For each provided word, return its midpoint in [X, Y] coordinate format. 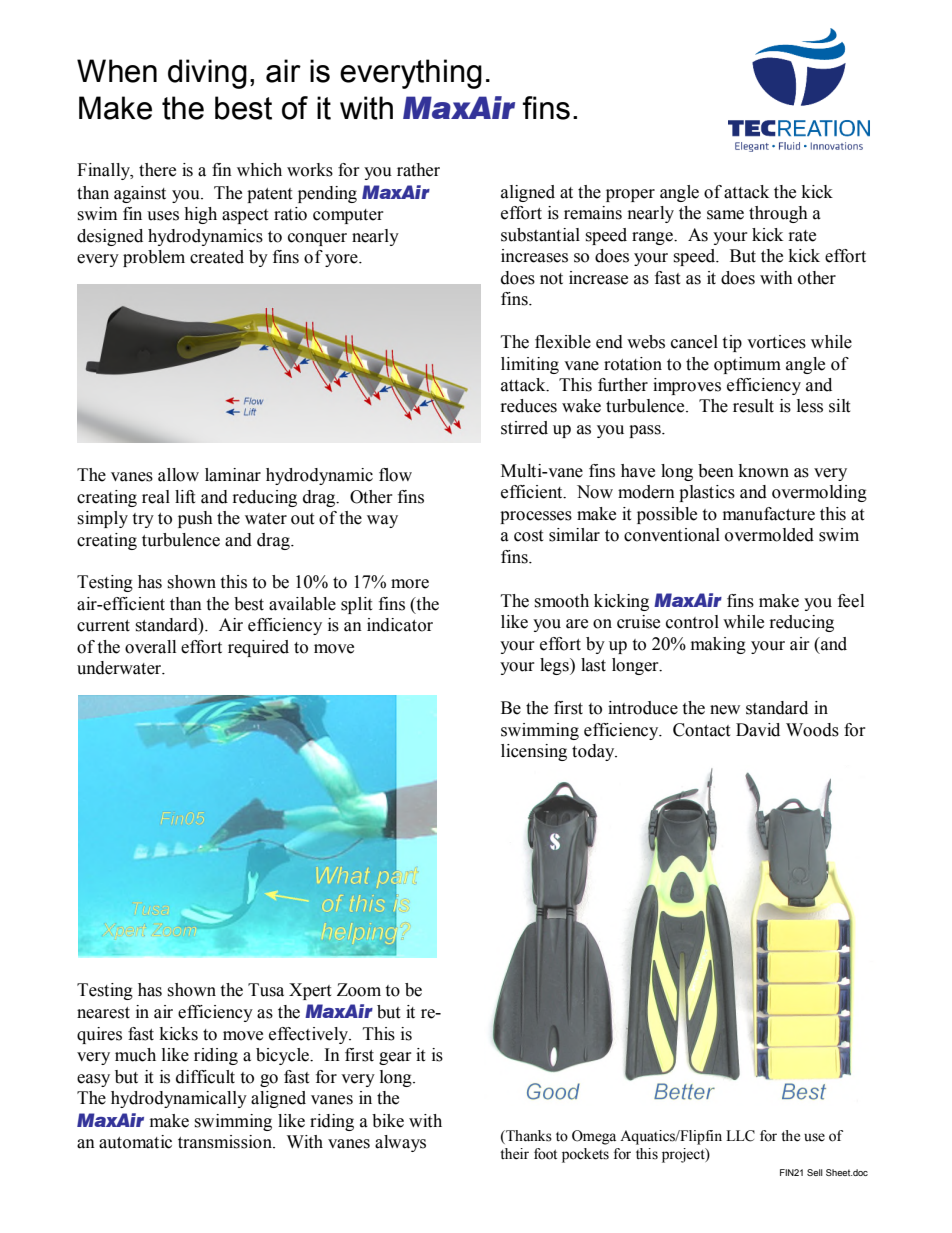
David [758, 730]
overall [150, 647]
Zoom [359, 990]
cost [528, 536]
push [195, 519]
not [551, 279]
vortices [776, 342]
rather [418, 170]
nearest [103, 1013]
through [778, 214]
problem [154, 258]
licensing [534, 752]
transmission [226, 1142]
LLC [740, 1136]
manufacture [769, 514]
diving [207, 74]
